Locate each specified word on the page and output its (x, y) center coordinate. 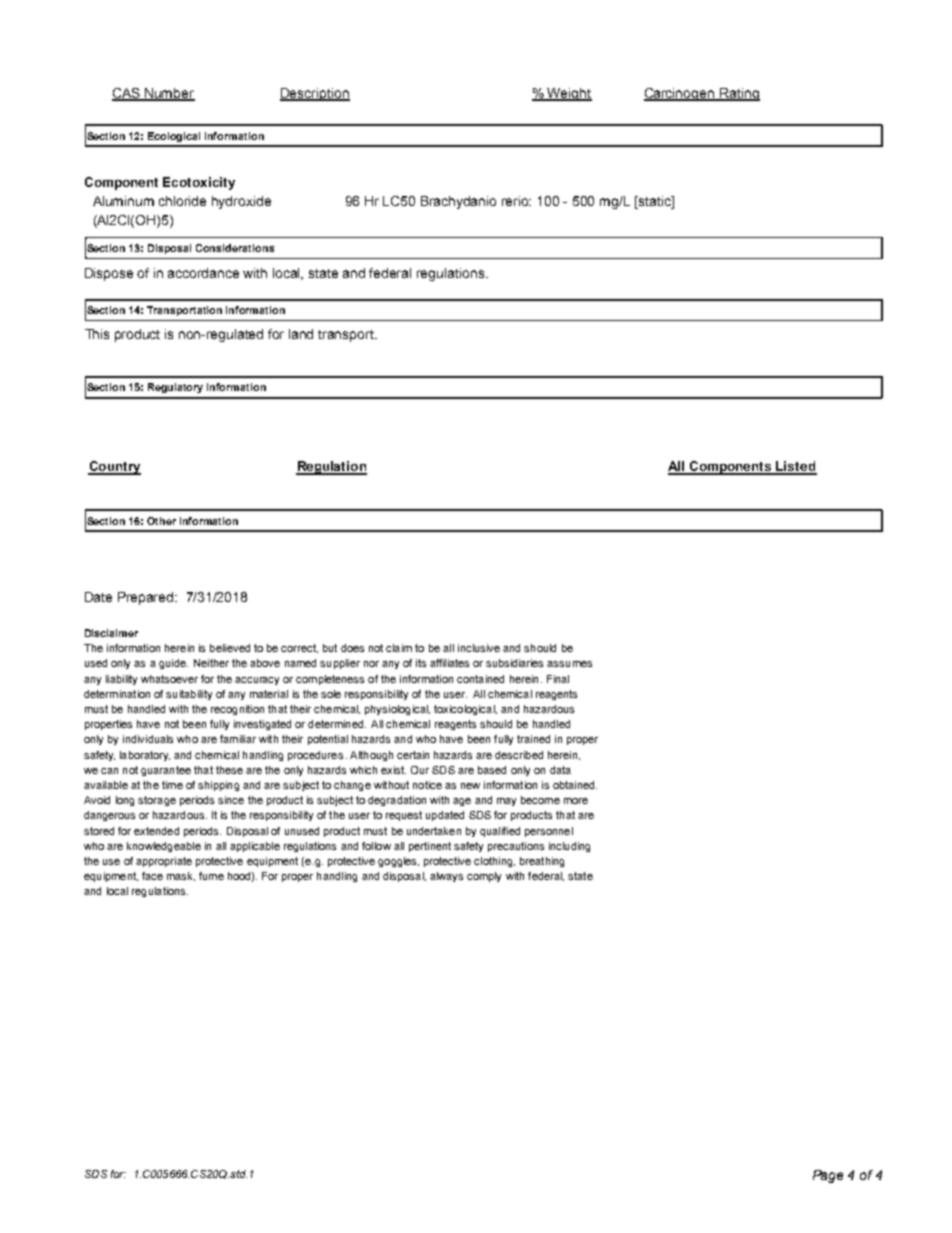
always (446, 877)
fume (211, 876)
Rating (739, 94)
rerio (516, 201)
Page (828, 1176)
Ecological (174, 137)
